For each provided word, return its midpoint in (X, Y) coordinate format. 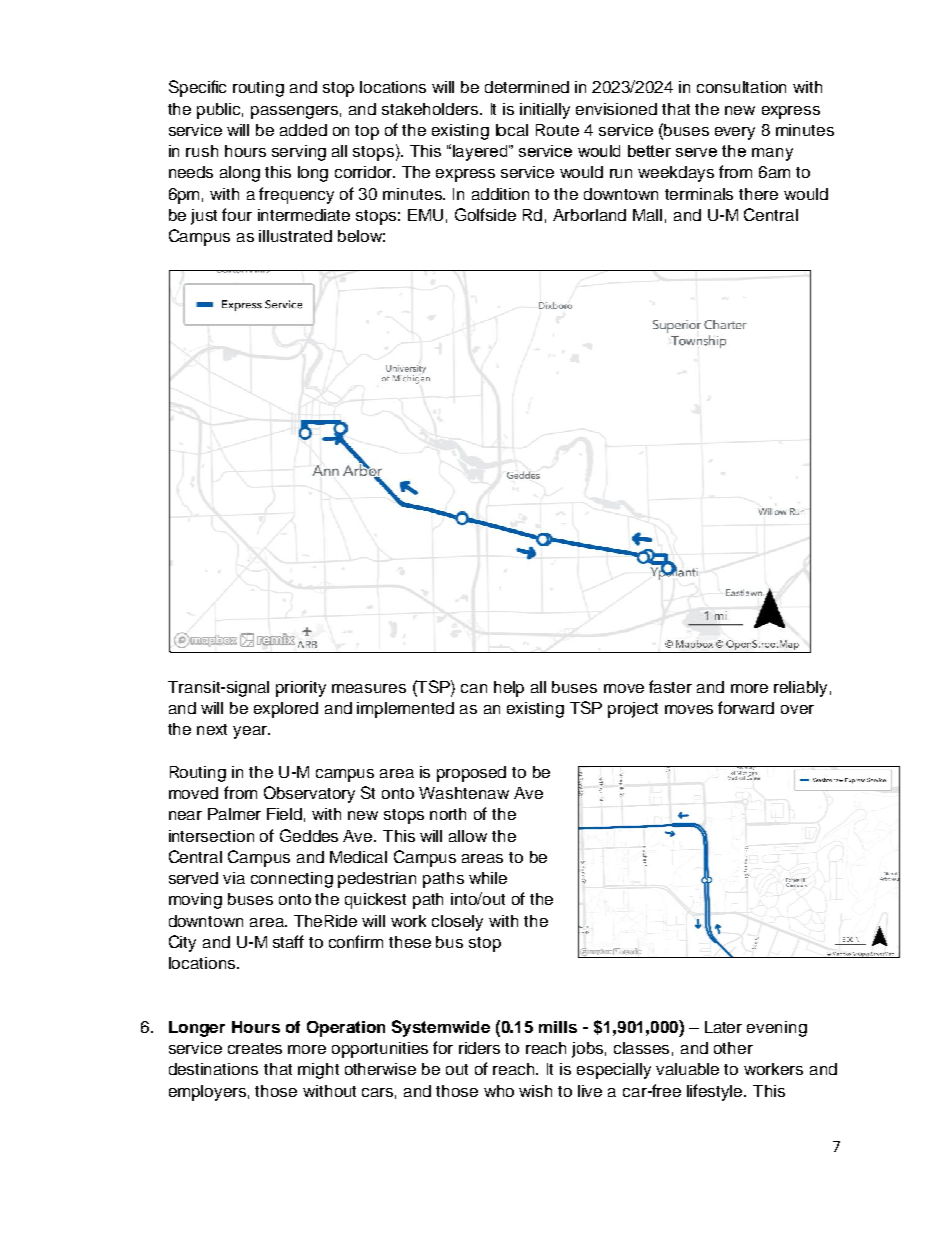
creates (255, 1048)
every (735, 133)
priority (301, 689)
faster (670, 686)
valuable (687, 1069)
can (474, 688)
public (220, 111)
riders (479, 1048)
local (512, 130)
